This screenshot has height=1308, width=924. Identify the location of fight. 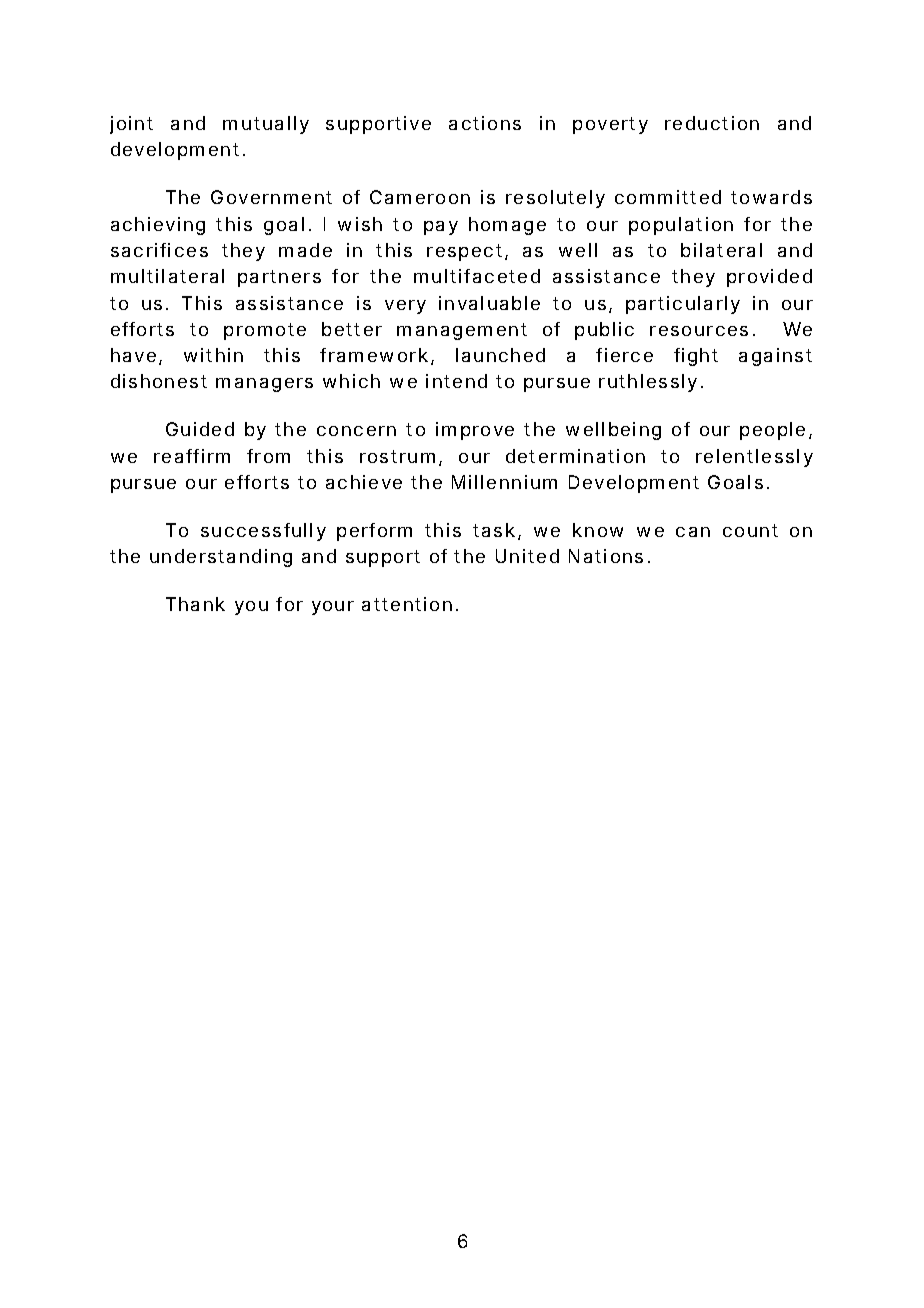
(696, 357).
